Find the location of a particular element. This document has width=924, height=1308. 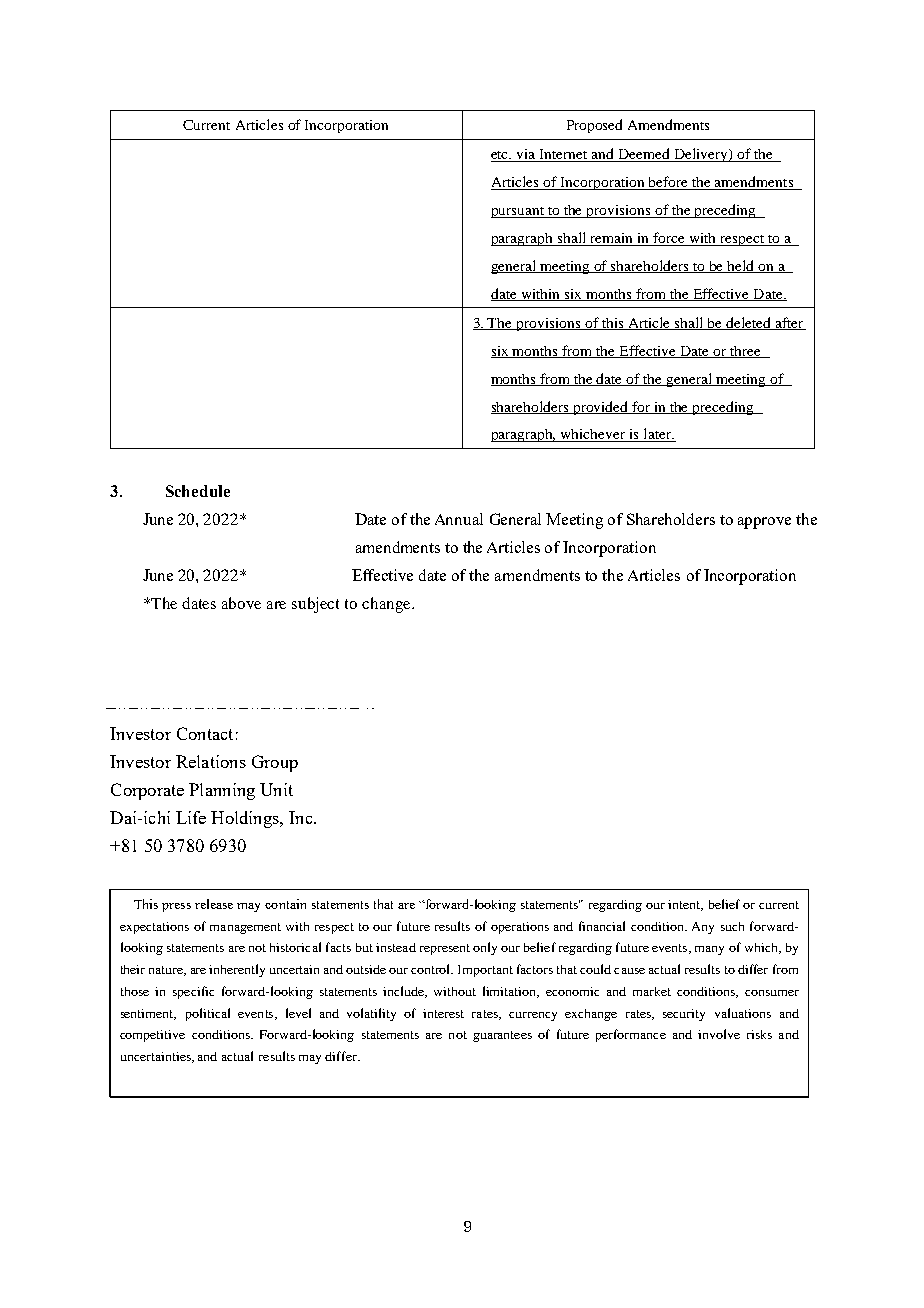

approve is located at coordinates (764, 523).
